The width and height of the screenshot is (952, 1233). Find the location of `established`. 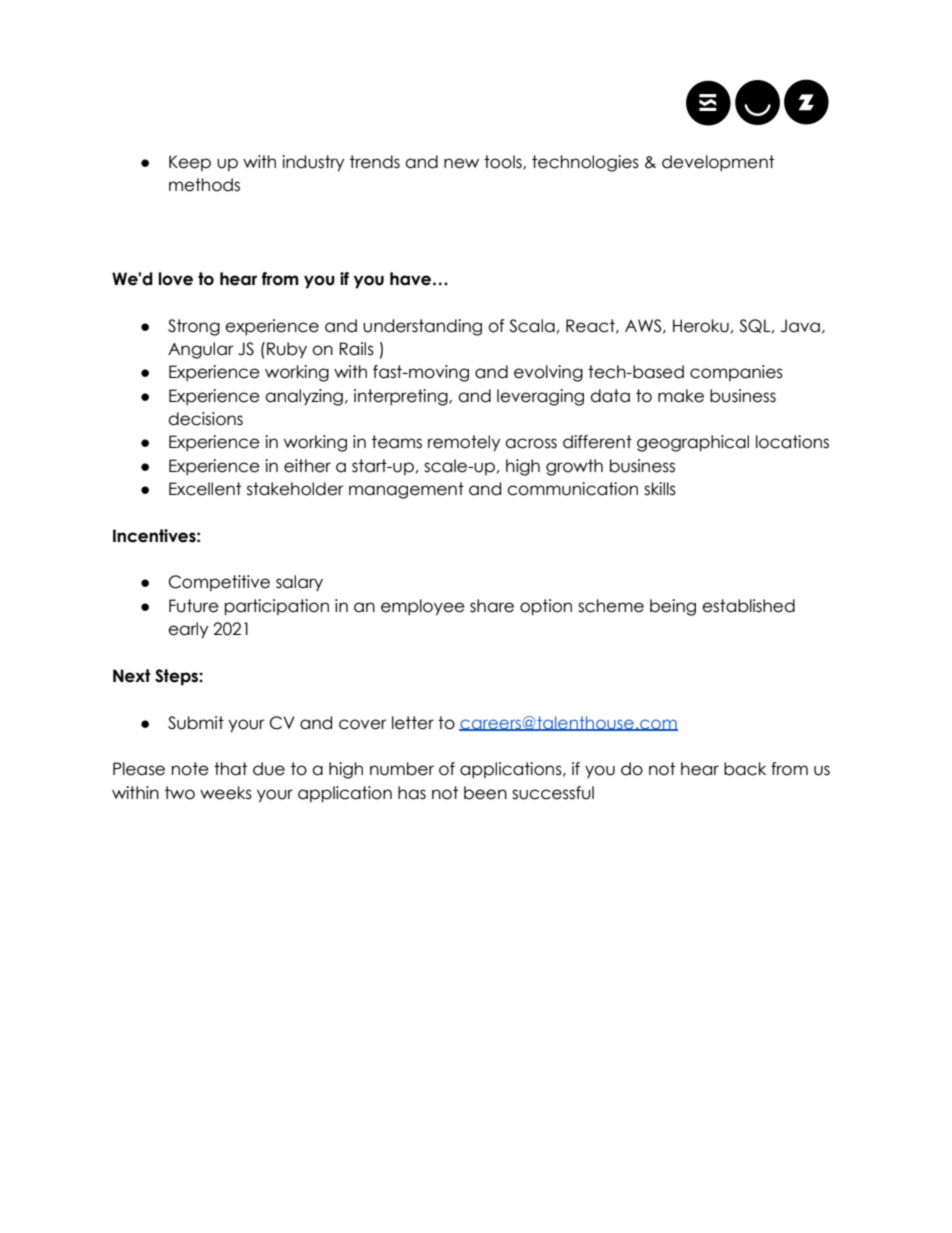

established is located at coordinates (748, 606).
